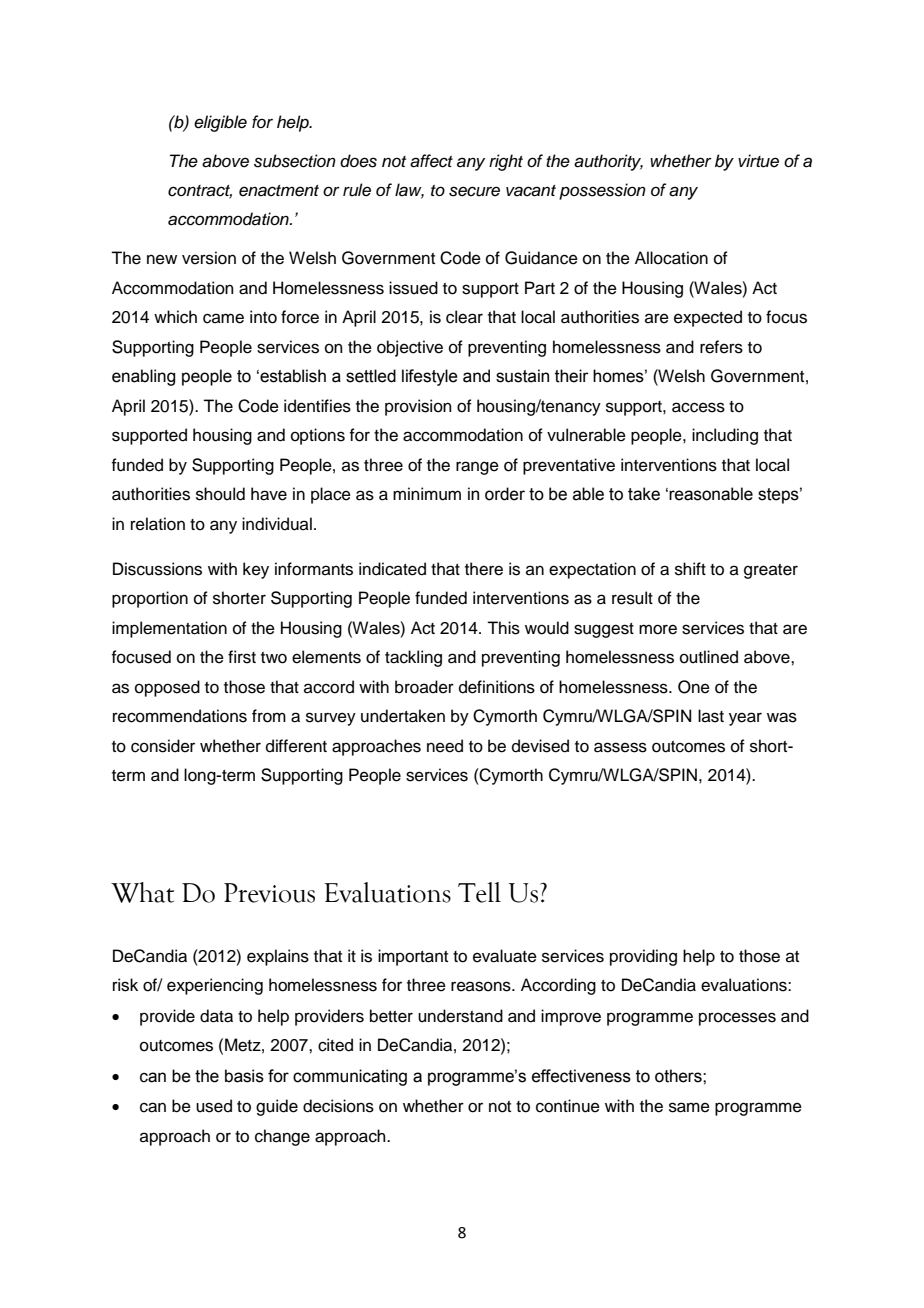 This screenshot has height=1308, width=924. What do you see at coordinates (709, 657) in the screenshot?
I see `outlined` at bounding box center [709, 657].
